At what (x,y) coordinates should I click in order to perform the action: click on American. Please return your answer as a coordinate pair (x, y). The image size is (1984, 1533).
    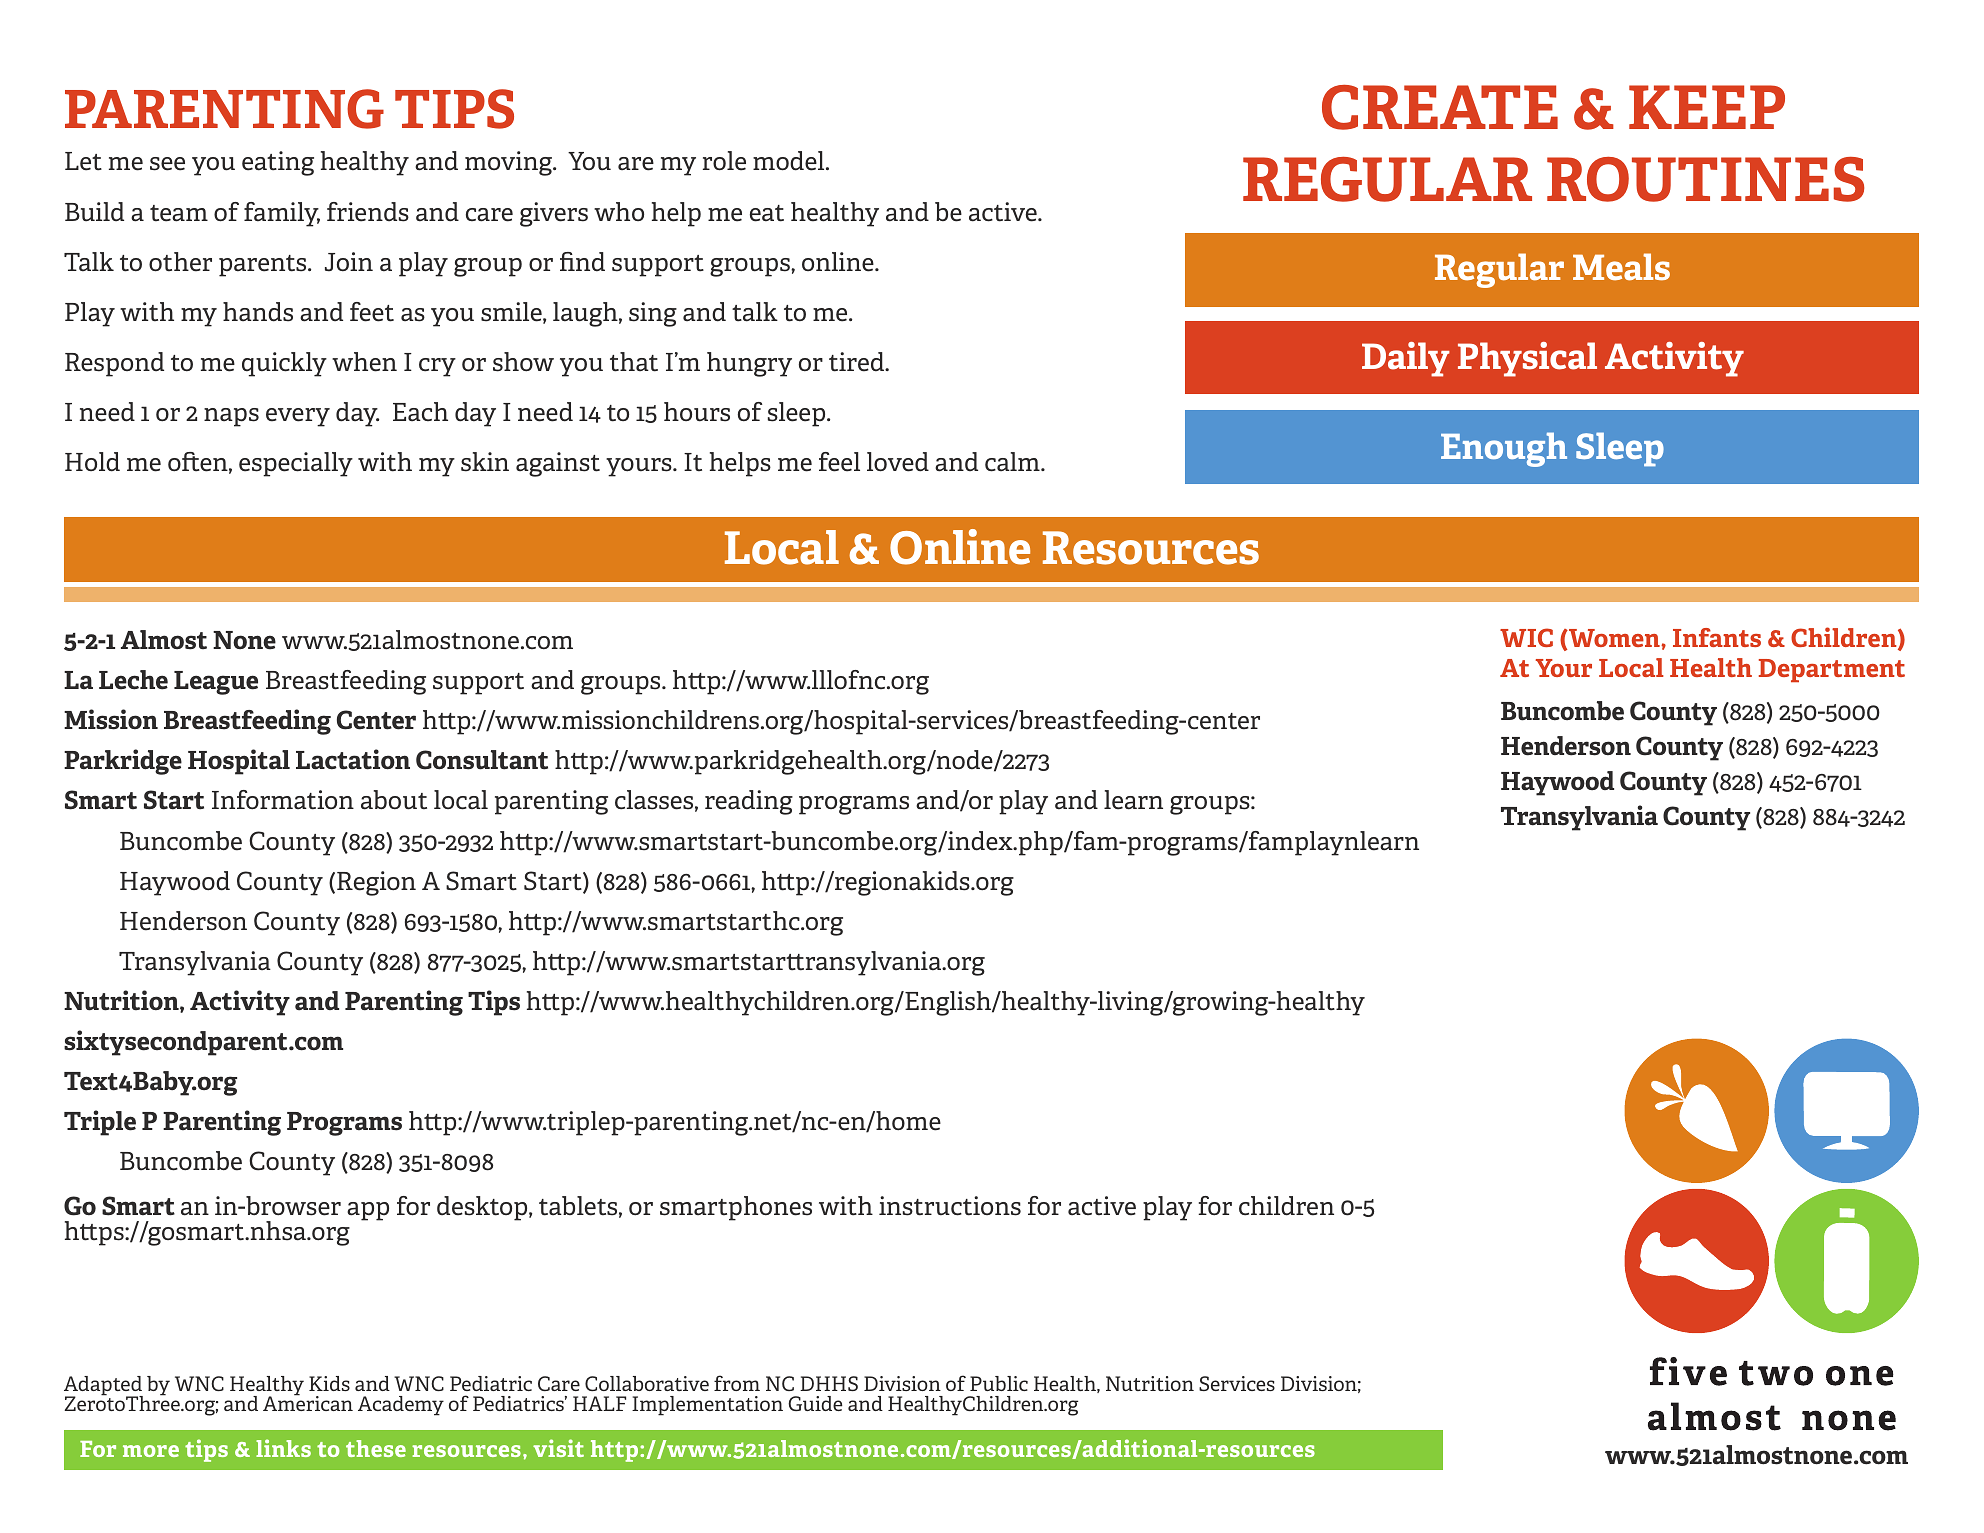
    Looking at the image, I should click on (308, 1402).
